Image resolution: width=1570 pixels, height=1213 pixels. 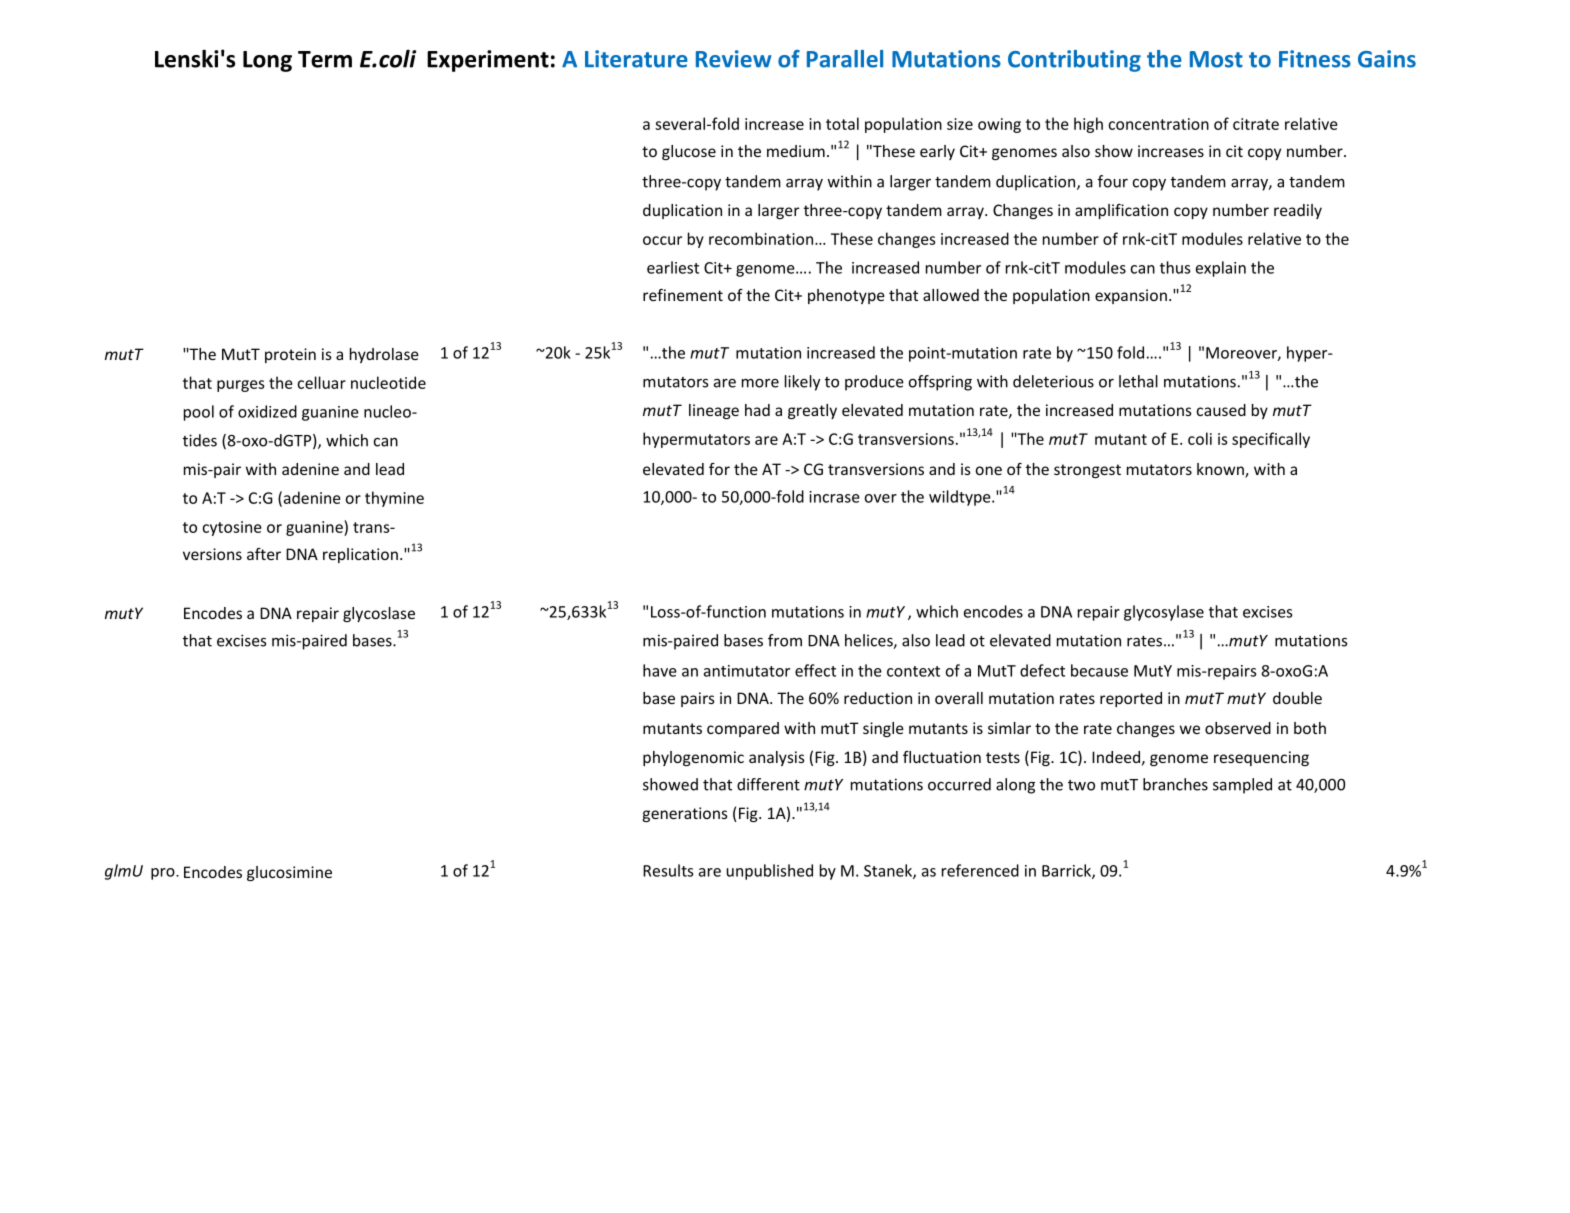 I want to click on Results, so click(x=668, y=870).
